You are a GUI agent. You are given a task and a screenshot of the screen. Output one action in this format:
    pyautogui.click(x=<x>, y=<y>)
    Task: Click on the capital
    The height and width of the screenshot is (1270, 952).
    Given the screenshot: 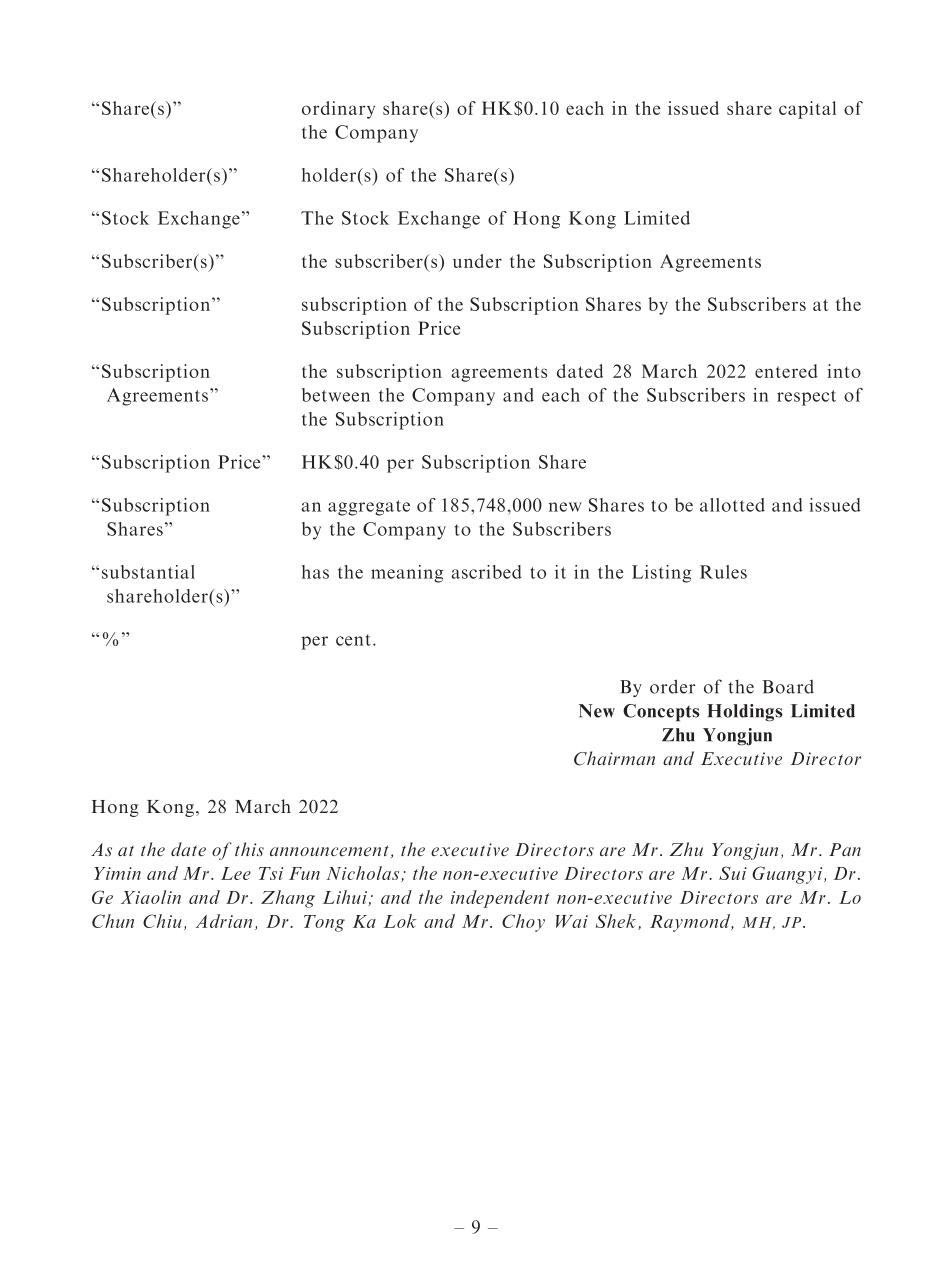 What is the action you would take?
    pyautogui.click(x=807, y=110)
